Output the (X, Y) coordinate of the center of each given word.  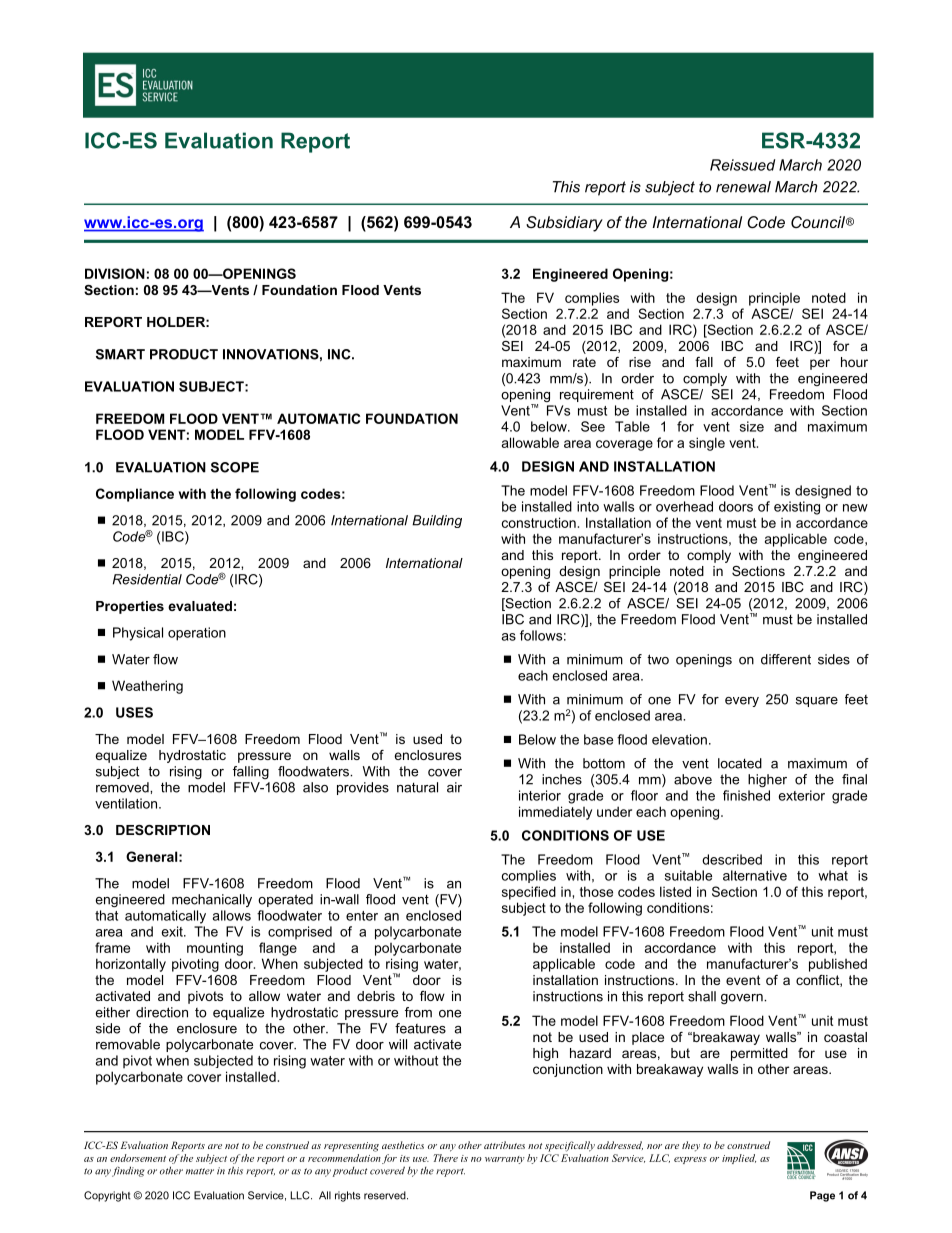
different (786, 659)
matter (200, 1171)
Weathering (147, 687)
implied (739, 1159)
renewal (743, 187)
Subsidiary (564, 224)
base (598, 739)
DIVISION (115, 273)
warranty (505, 1160)
